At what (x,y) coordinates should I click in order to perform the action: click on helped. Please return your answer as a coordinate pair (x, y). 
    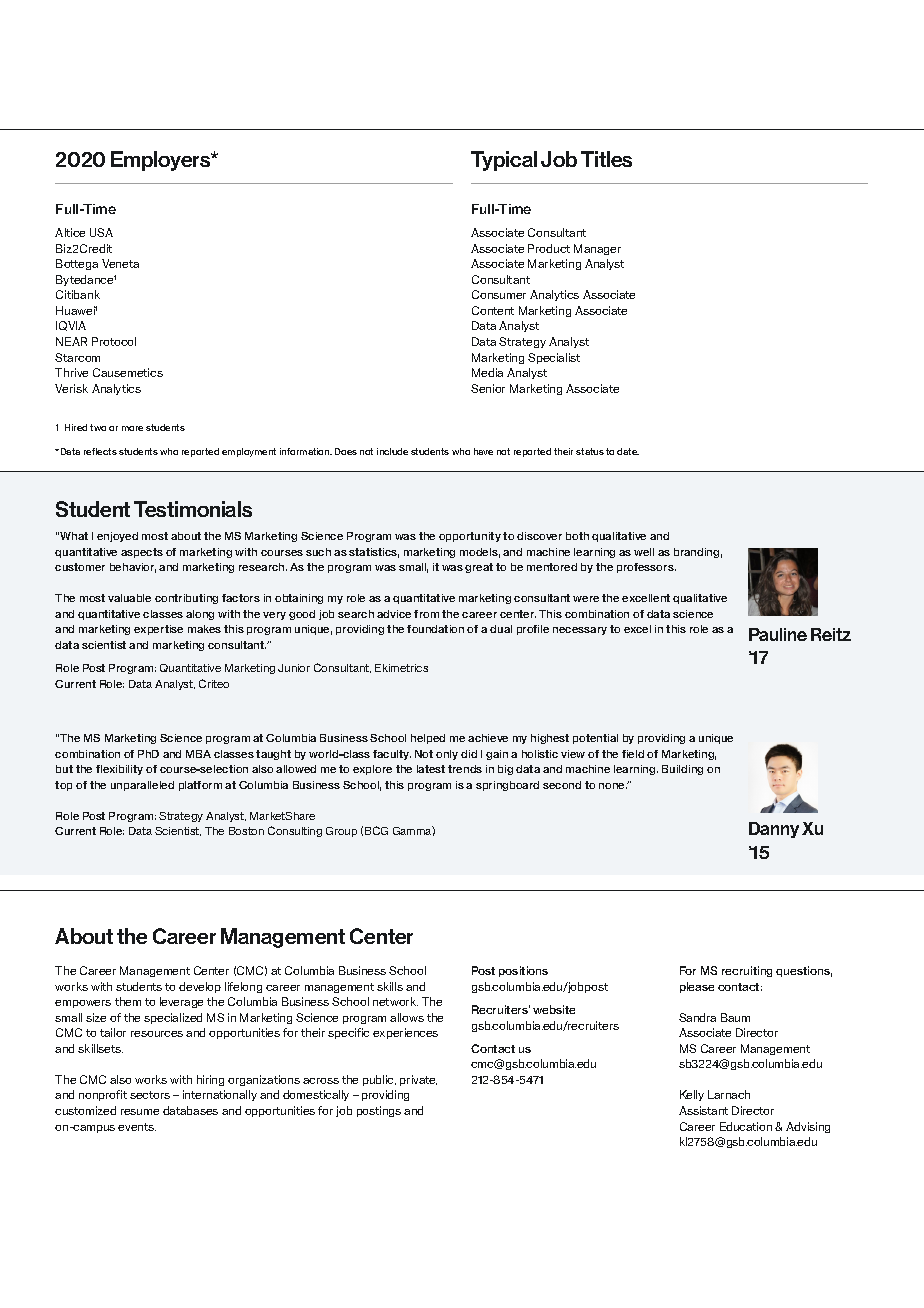
    Looking at the image, I should click on (428, 739).
